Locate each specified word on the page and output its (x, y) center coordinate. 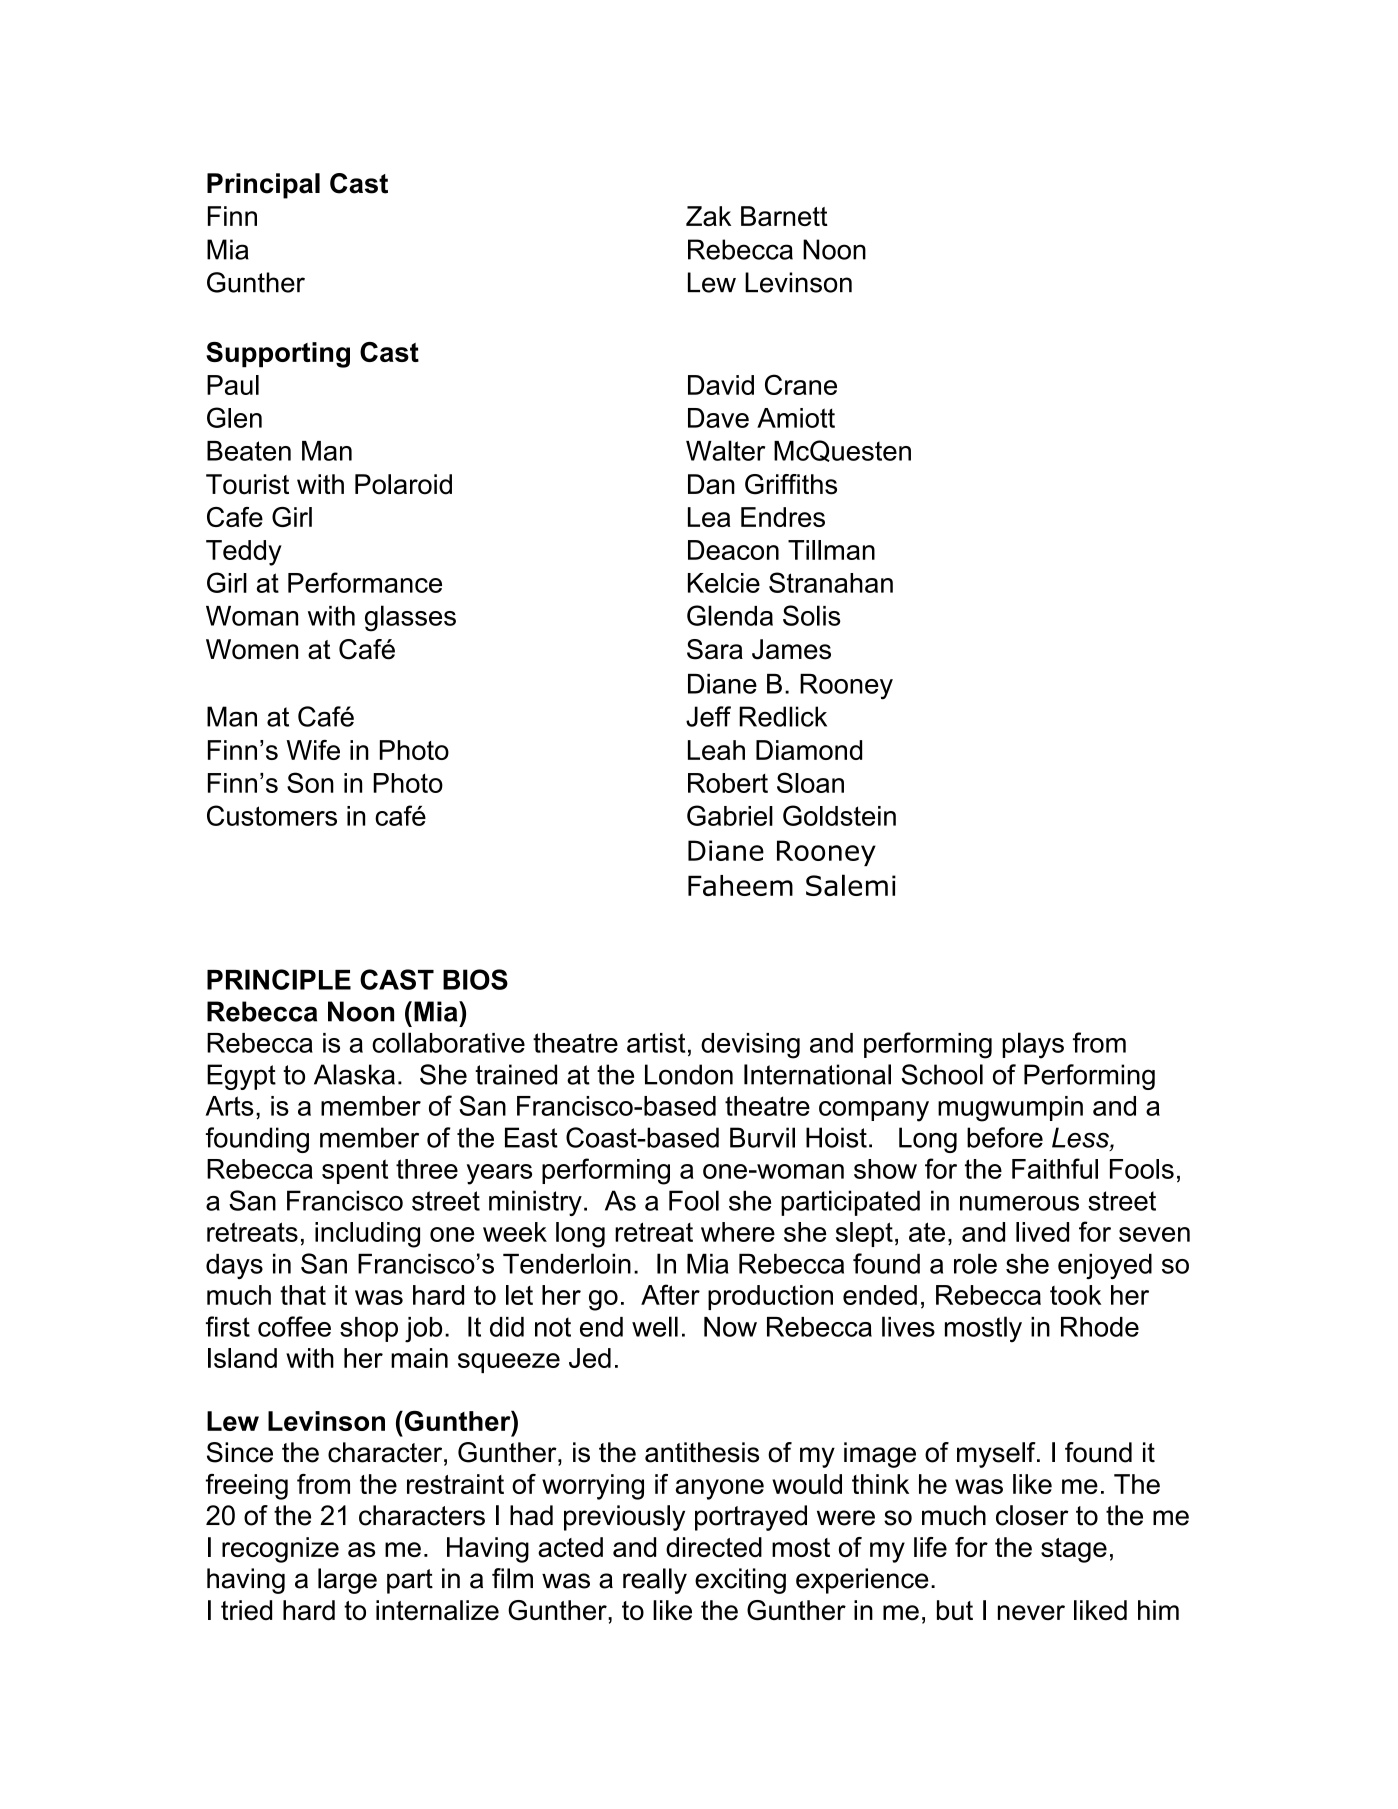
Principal (263, 186)
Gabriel (730, 815)
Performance (365, 582)
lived (1042, 1232)
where (738, 1232)
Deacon (733, 550)
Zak (708, 216)
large (347, 1581)
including (367, 1235)
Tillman (831, 550)
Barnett (784, 216)
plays (1033, 1045)
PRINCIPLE (279, 979)
